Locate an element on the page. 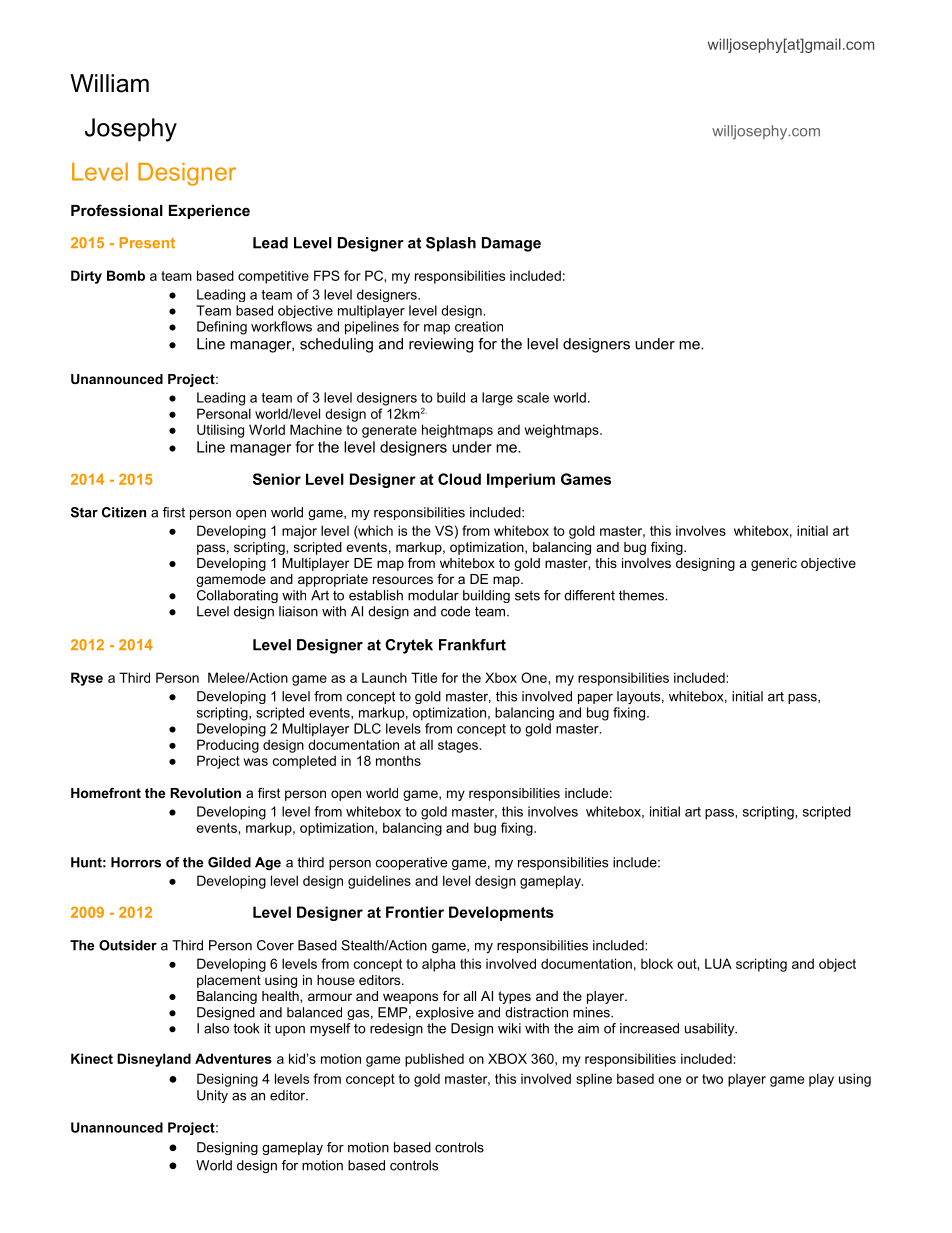  Collaborating is located at coordinates (237, 596).
